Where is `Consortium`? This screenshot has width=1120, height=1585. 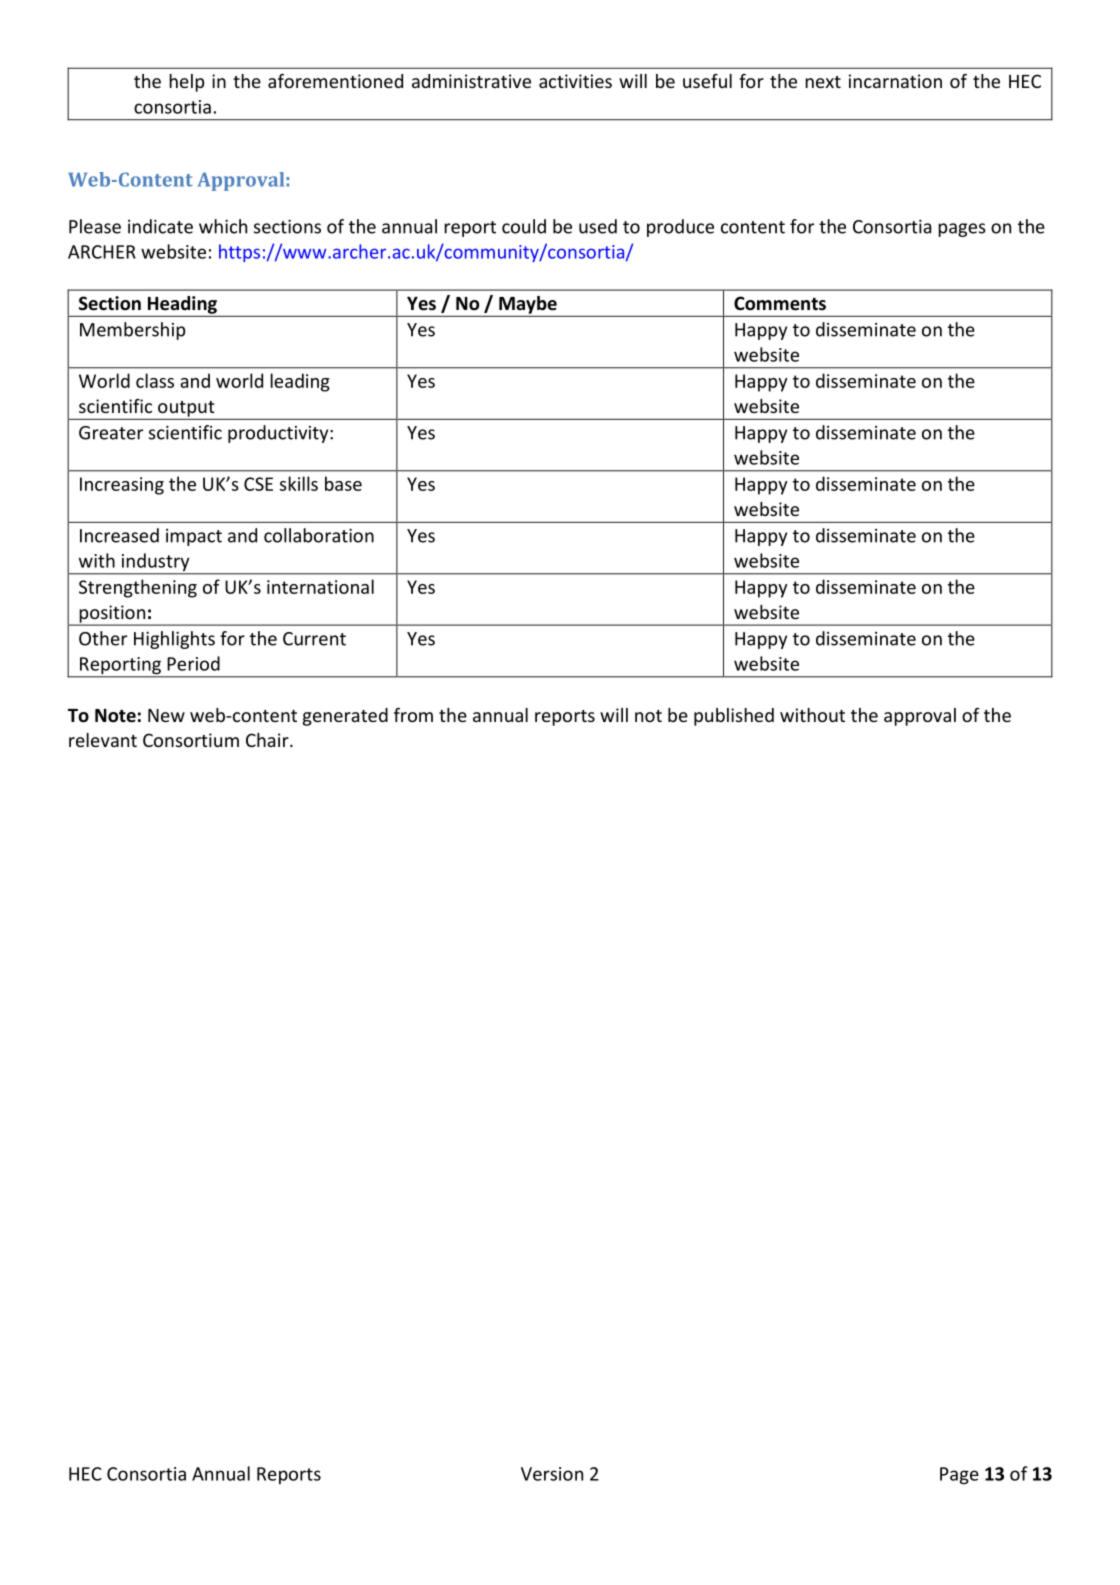 Consortium is located at coordinates (191, 740).
